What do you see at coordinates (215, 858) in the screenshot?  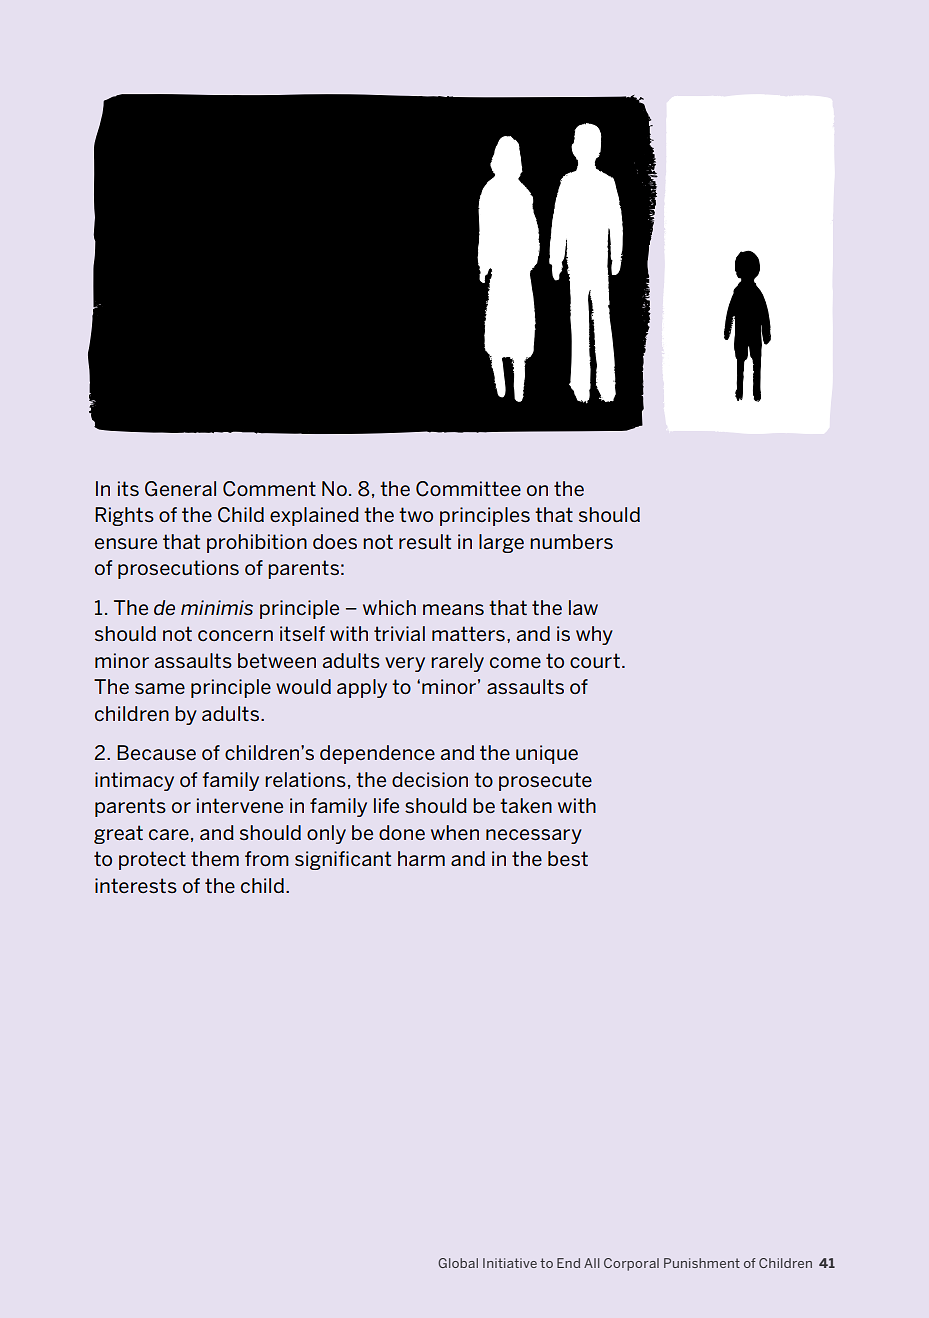 I see `them` at bounding box center [215, 858].
